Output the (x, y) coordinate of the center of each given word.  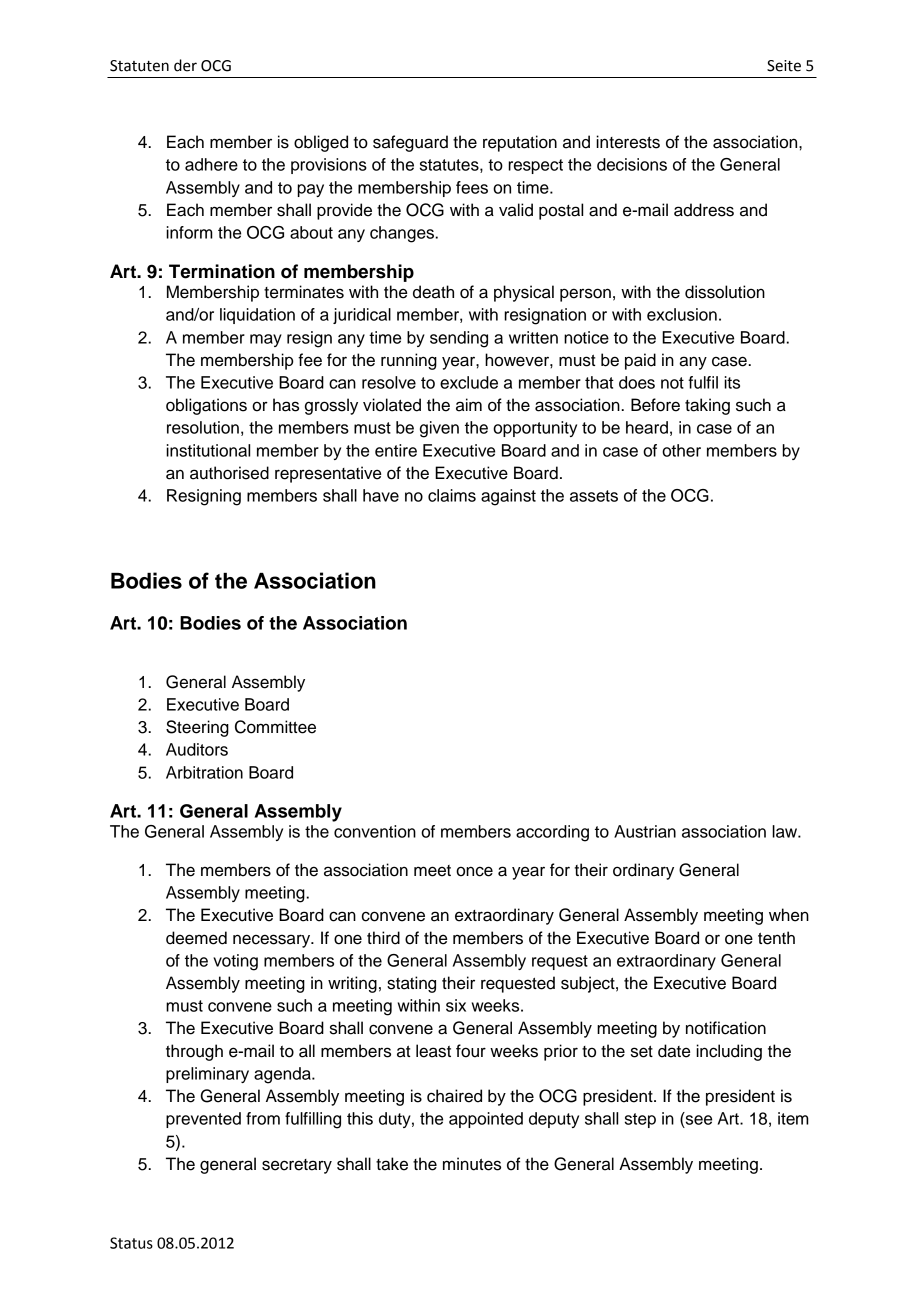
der (185, 65)
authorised (229, 473)
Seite (784, 66)
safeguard (410, 143)
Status (131, 1243)
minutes (472, 1164)
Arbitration (204, 772)
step (640, 1120)
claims (452, 495)
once (474, 871)
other (681, 450)
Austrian (645, 831)
